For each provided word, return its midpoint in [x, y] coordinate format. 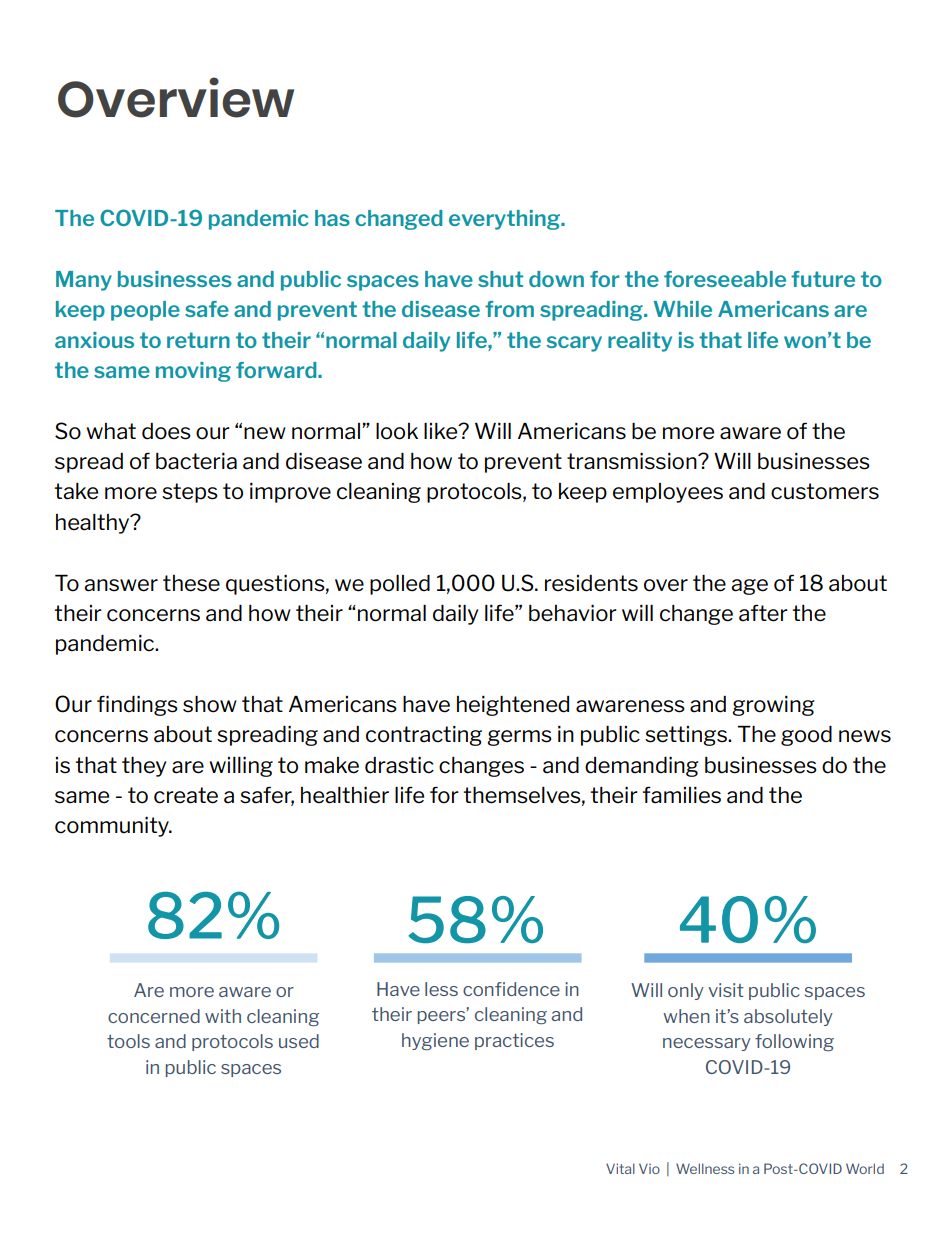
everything [505, 220]
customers [825, 491]
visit [726, 990]
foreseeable [725, 279]
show [210, 704]
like [442, 431]
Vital [620, 1168]
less [441, 989]
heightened [513, 706]
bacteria [196, 461]
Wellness [705, 1168]
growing [773, 706]
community [113, 826]
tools [128, 1041]
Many [84, 281]
